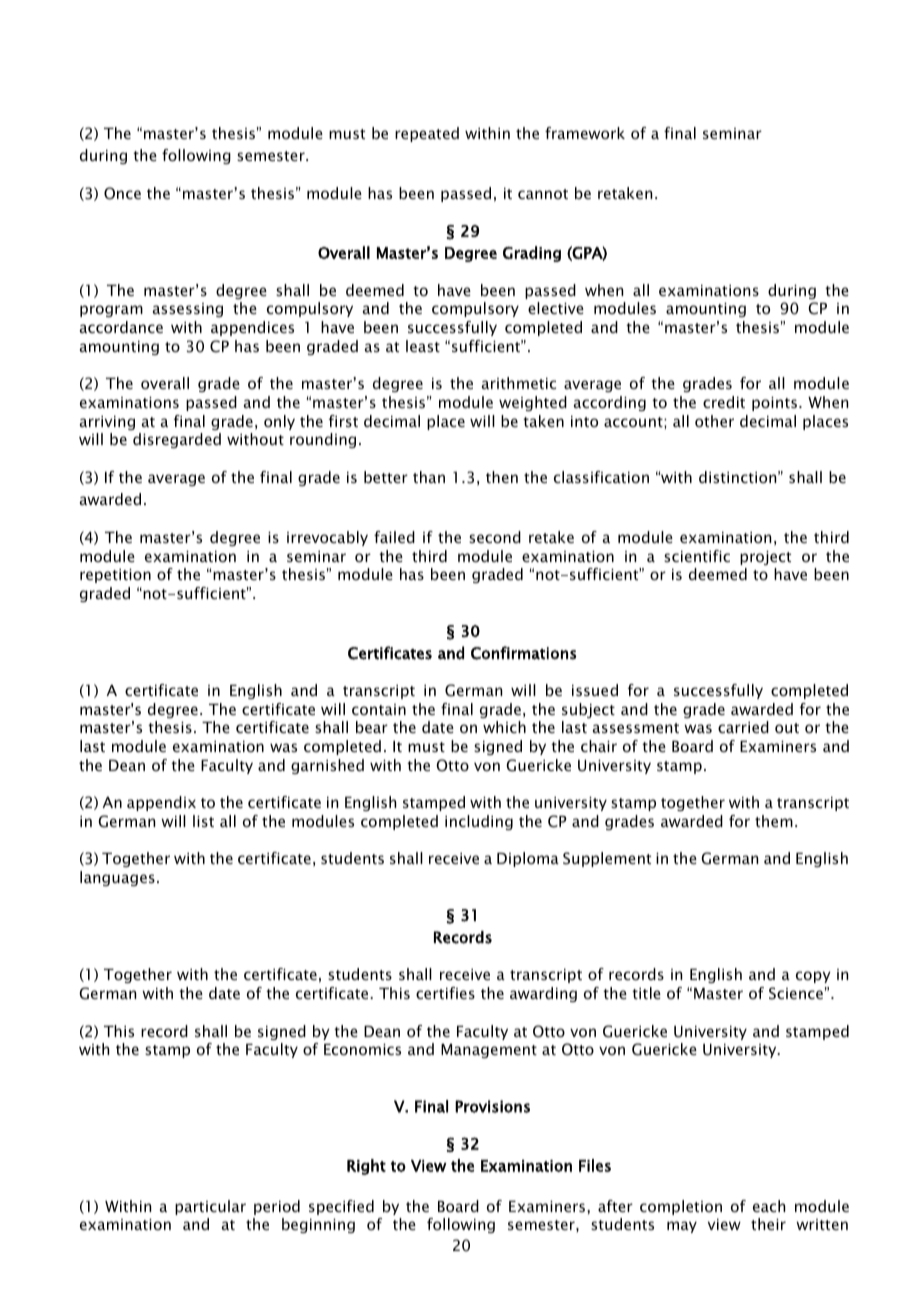 The image size is (924, 1307). I want to click on framework, so click(585, 133).
